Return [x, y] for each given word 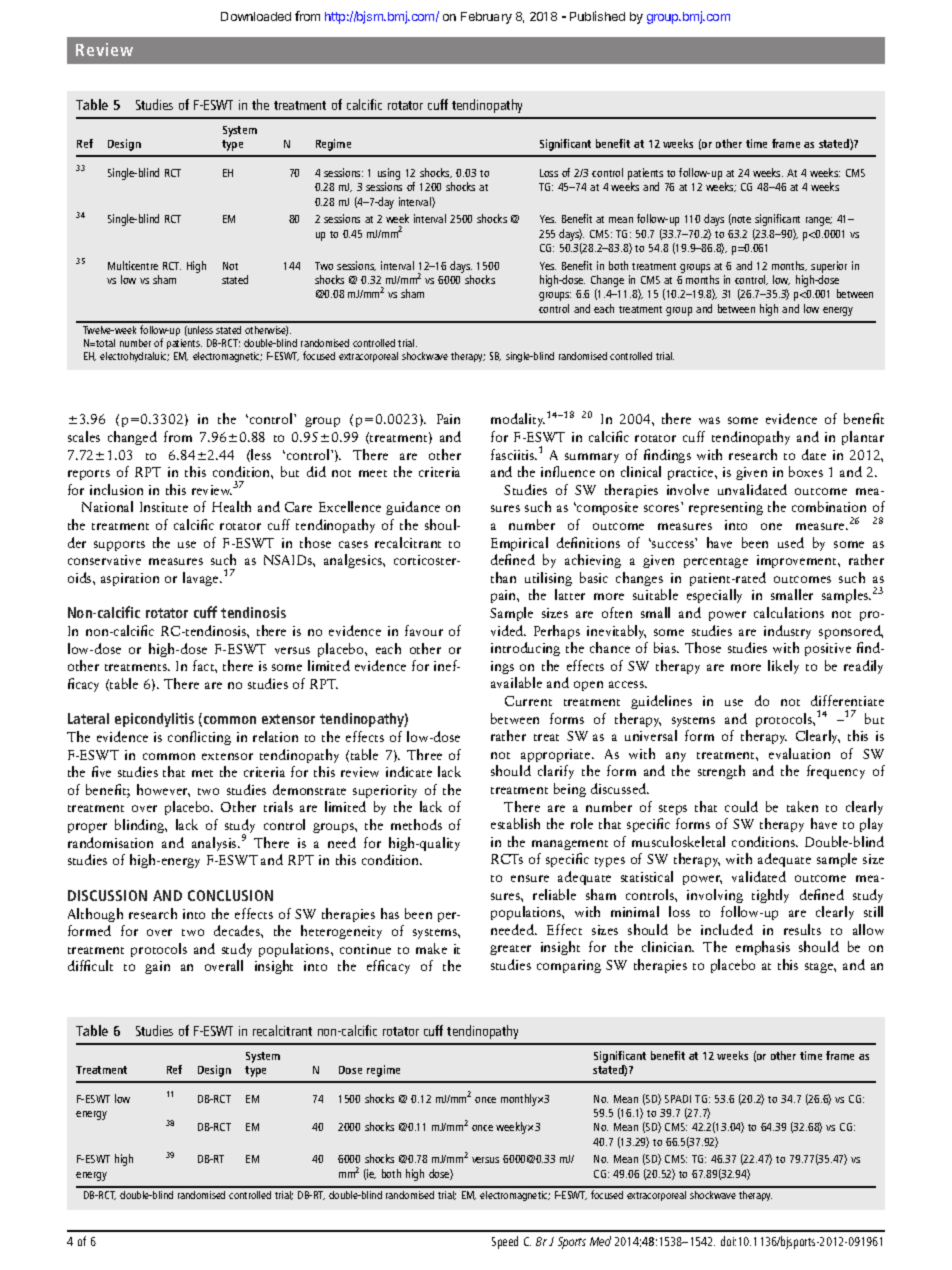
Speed [505, 1242]
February [486, 18]
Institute [164, 507]
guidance [413, 508]
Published [597, 16]
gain [157, 967]
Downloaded [256, 16]
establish [515, 823]
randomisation [110, 842]
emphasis [763, 948]
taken [802, 806]
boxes [806, 471]
